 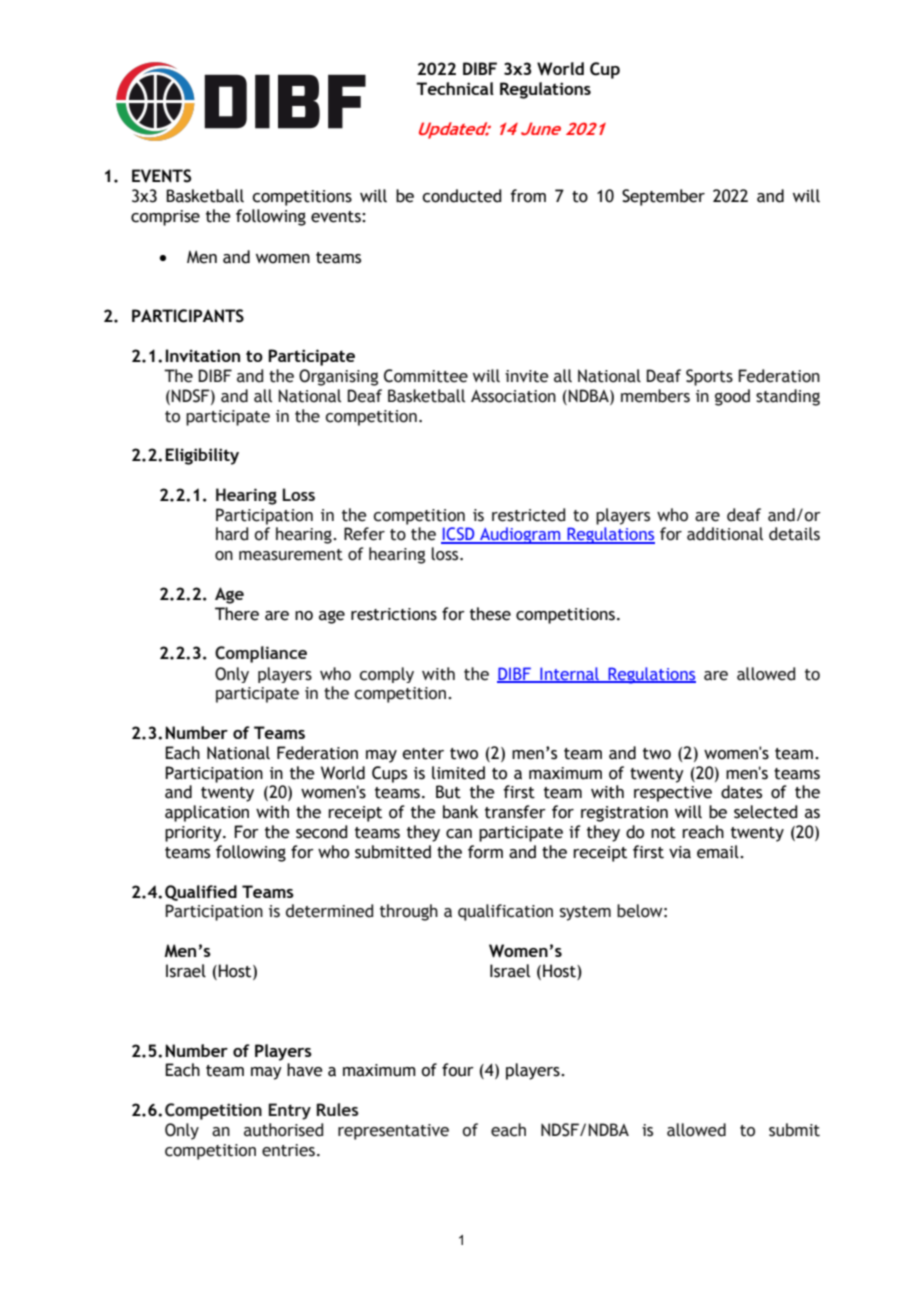 What do you see at coordinates (237, 614) in the page?
I see `There` at bounding box center [237, 614].
